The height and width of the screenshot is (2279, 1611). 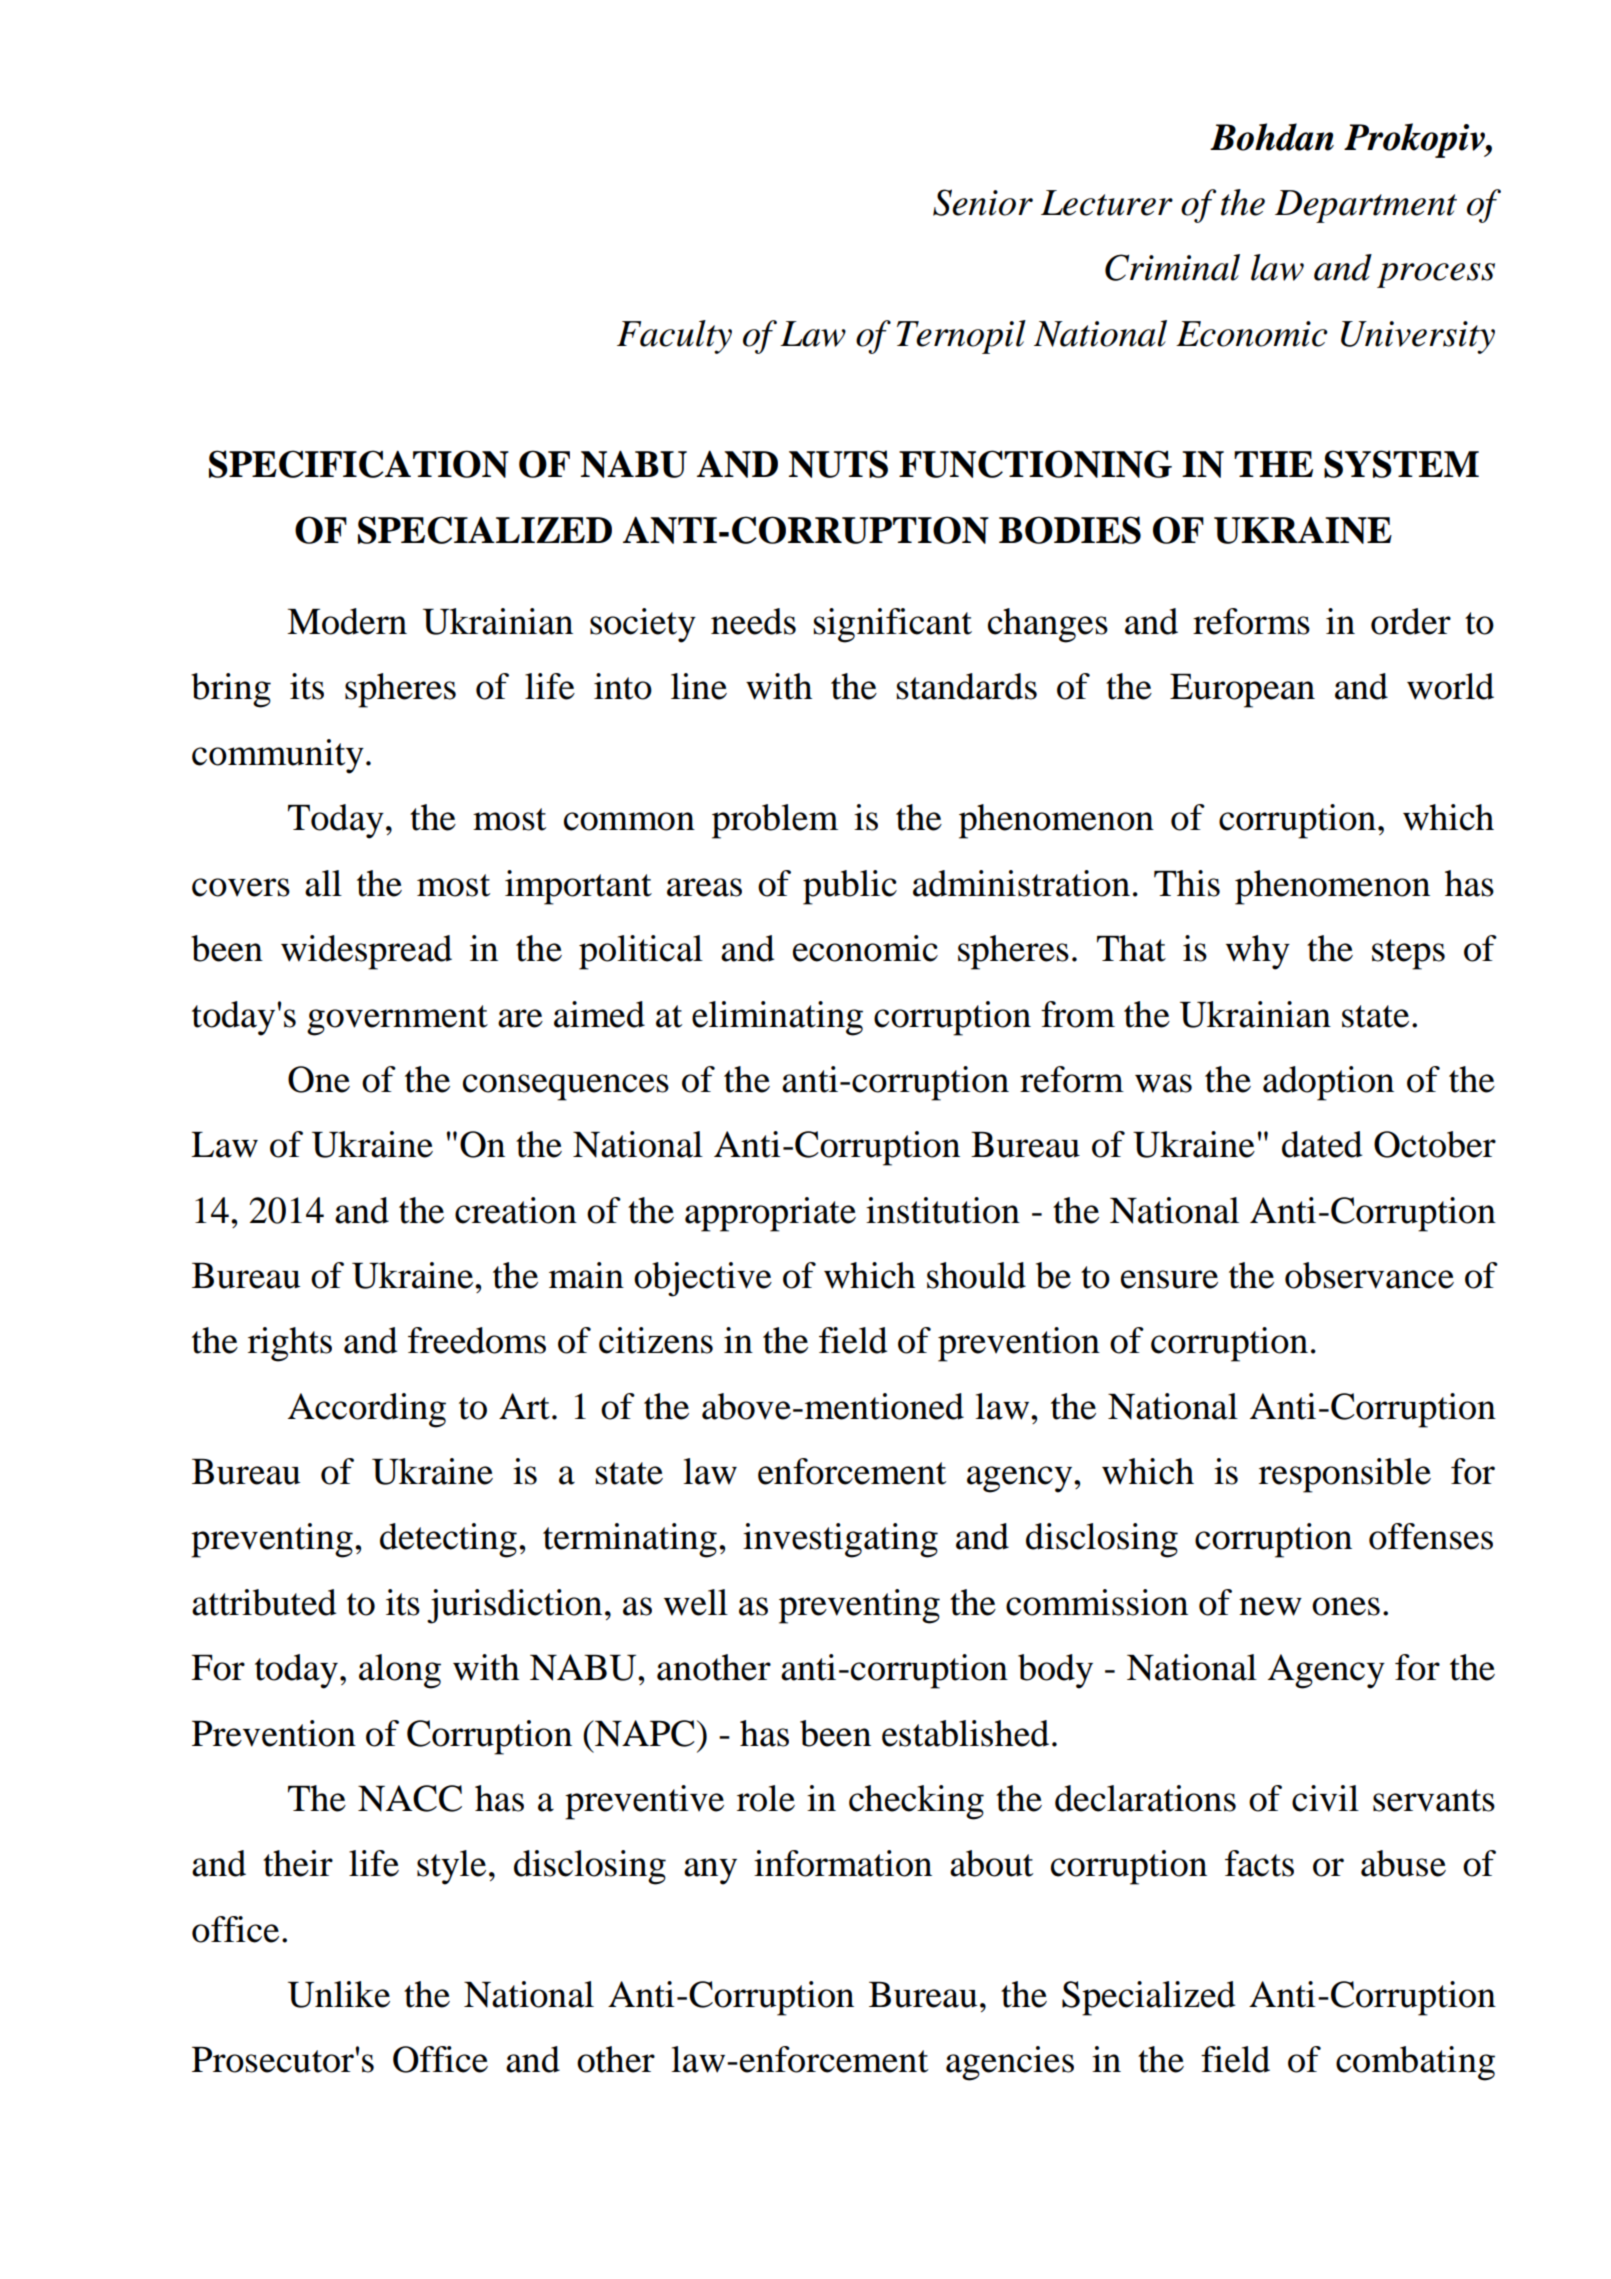 I want to click on Unlike, so click(x=339, y=1994).
